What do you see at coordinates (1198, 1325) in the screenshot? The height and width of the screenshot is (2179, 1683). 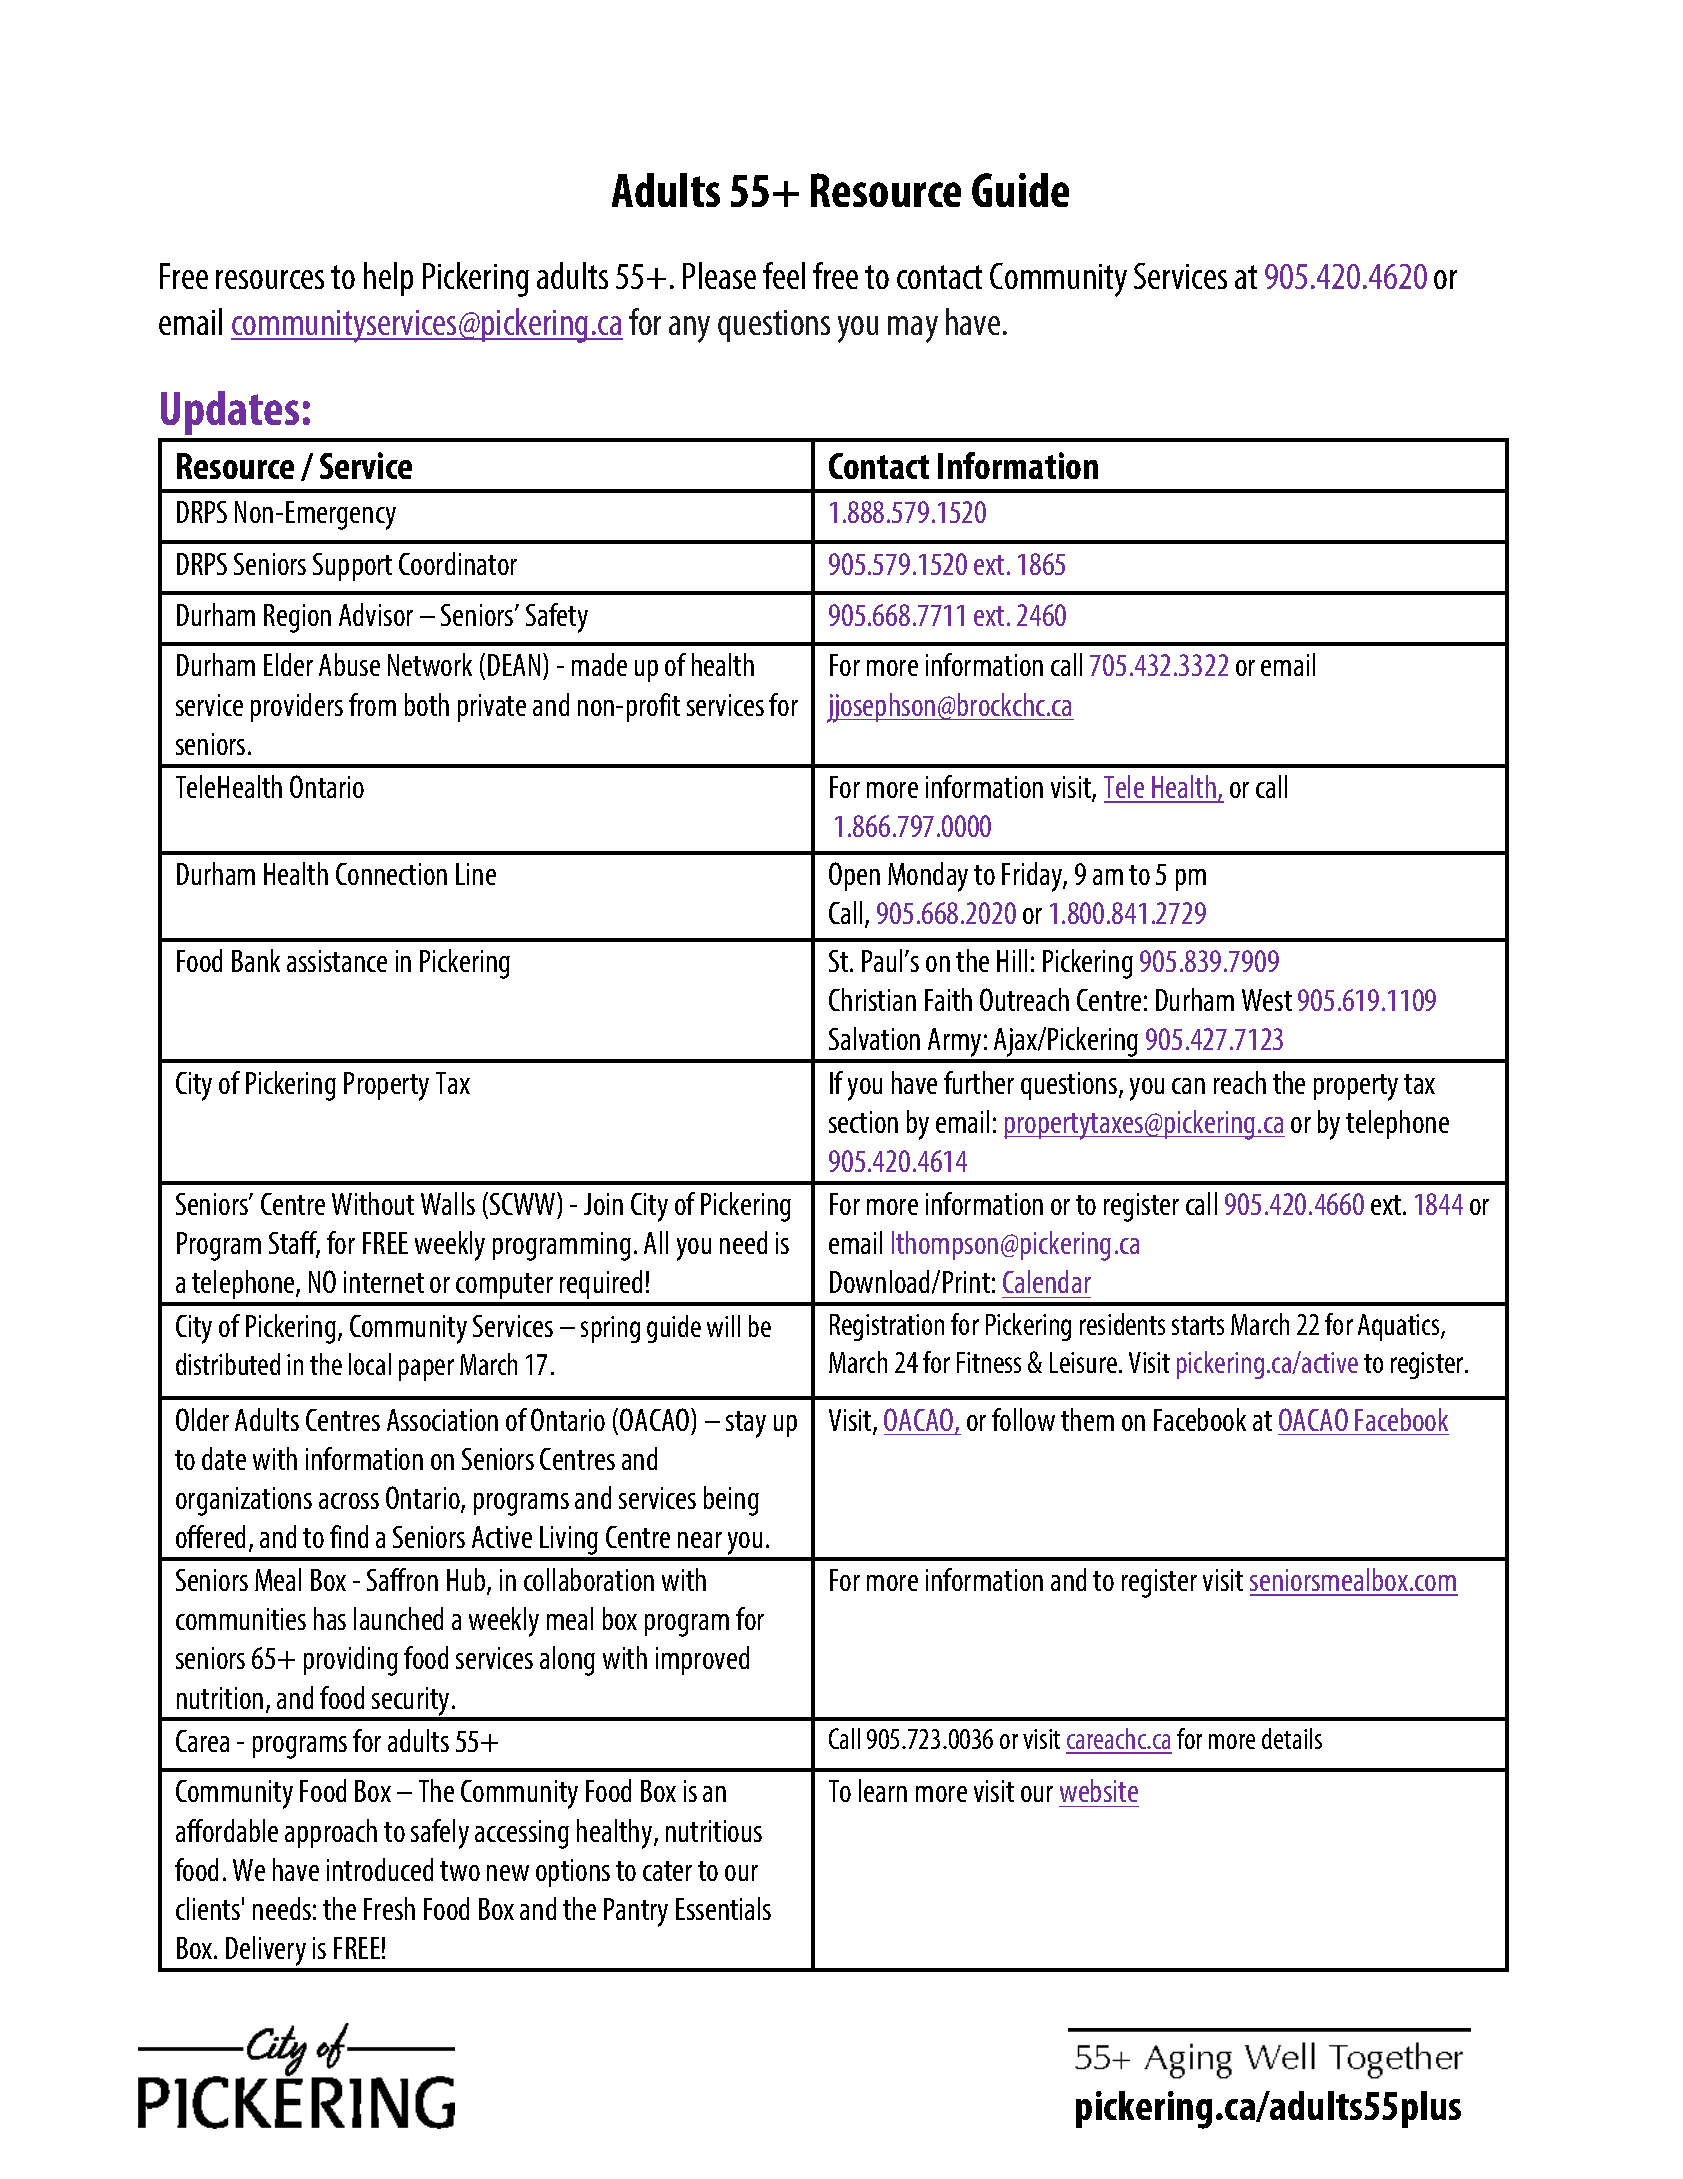 I see `starts` at bounding box center [1198, 1325].
